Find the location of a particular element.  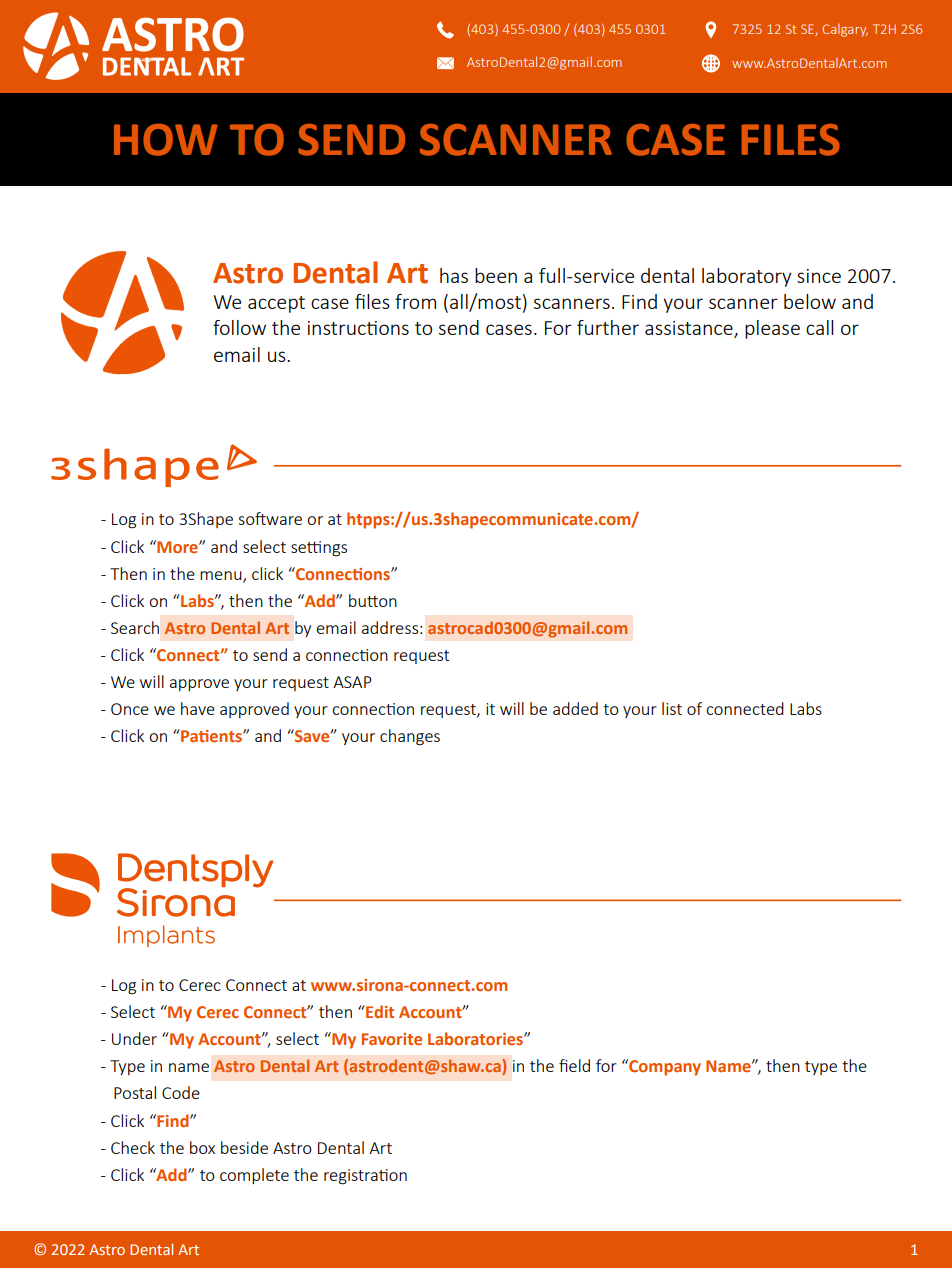

Calgary is located at coordinates (845, 30).
